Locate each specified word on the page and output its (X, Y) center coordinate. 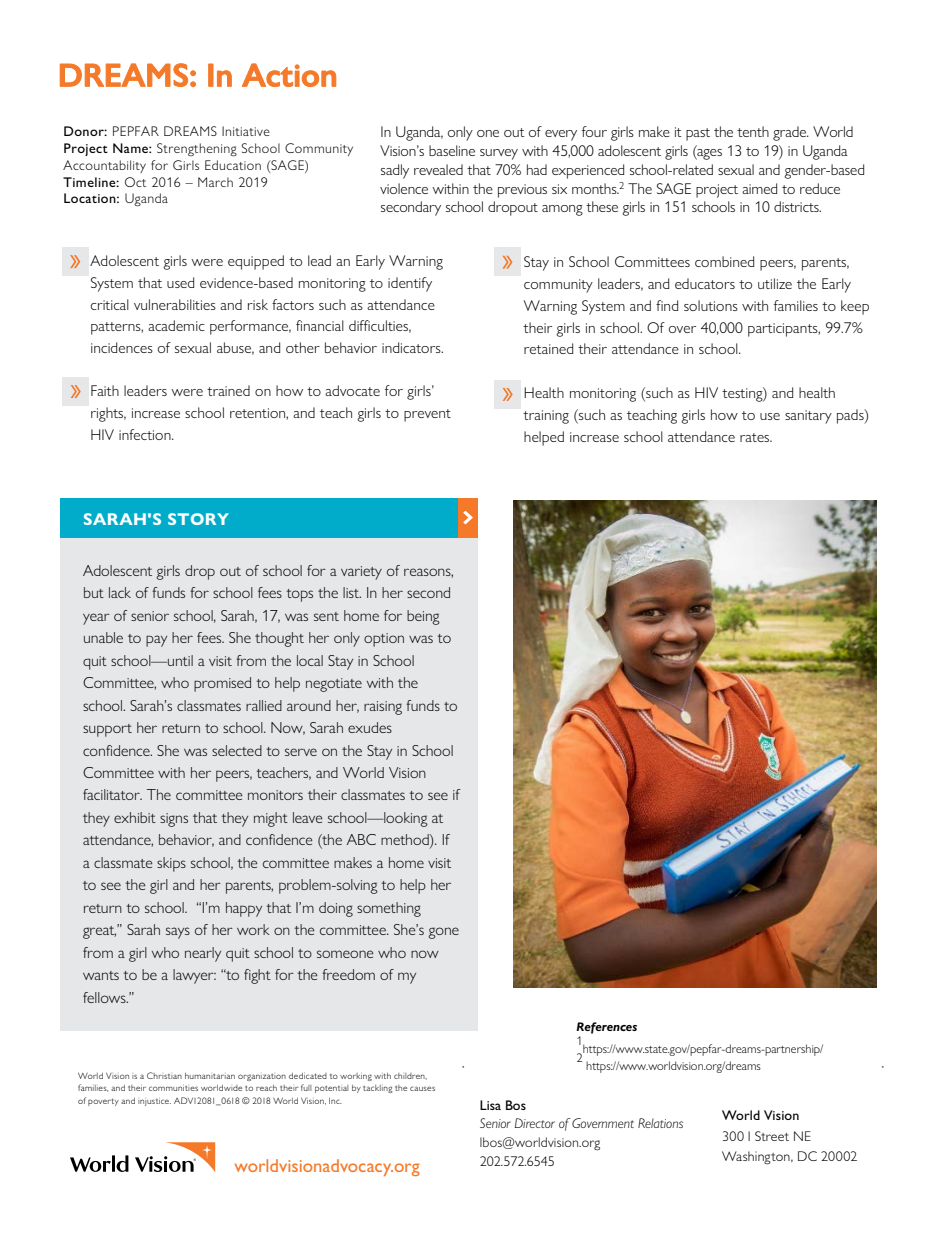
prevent (427, 415)
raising (383, 708)
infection (146, 434)
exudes (370, 727)
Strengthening (197, 150)
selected (237, 750)
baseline (452, 150)
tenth (753, 131)
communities (173, 1088)
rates (756, 437)
